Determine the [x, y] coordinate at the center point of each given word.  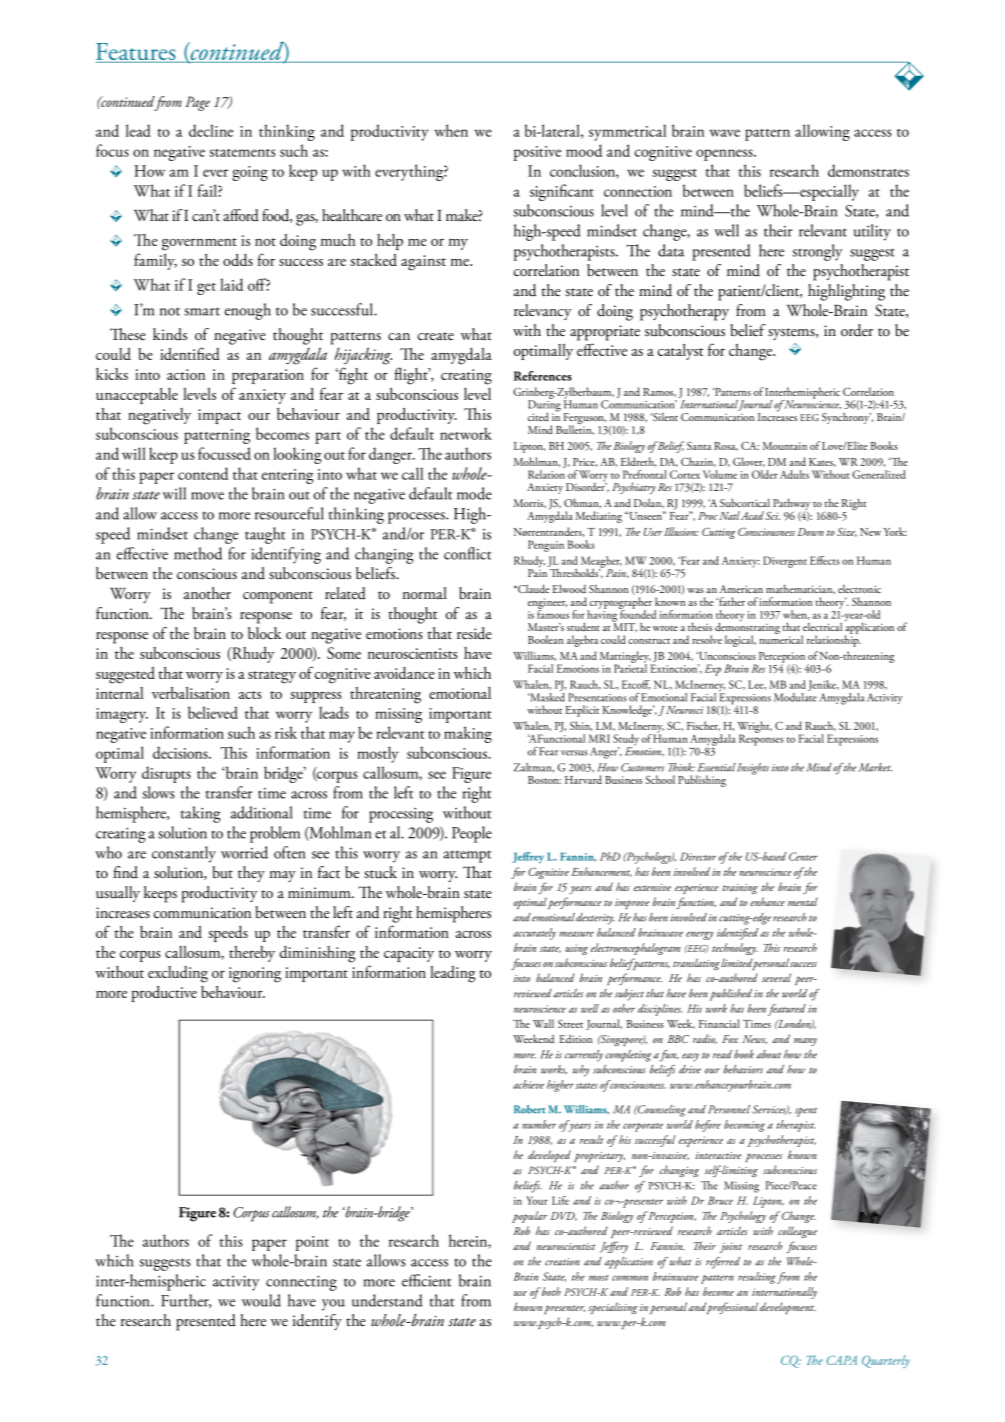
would [261, 1300]
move [207, 496]
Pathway [791, 505]
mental [803, 901]
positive [537, 153]
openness [725, 155]
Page [197, 103]
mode [474, 493]
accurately [534, 934]
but [222, 872]
